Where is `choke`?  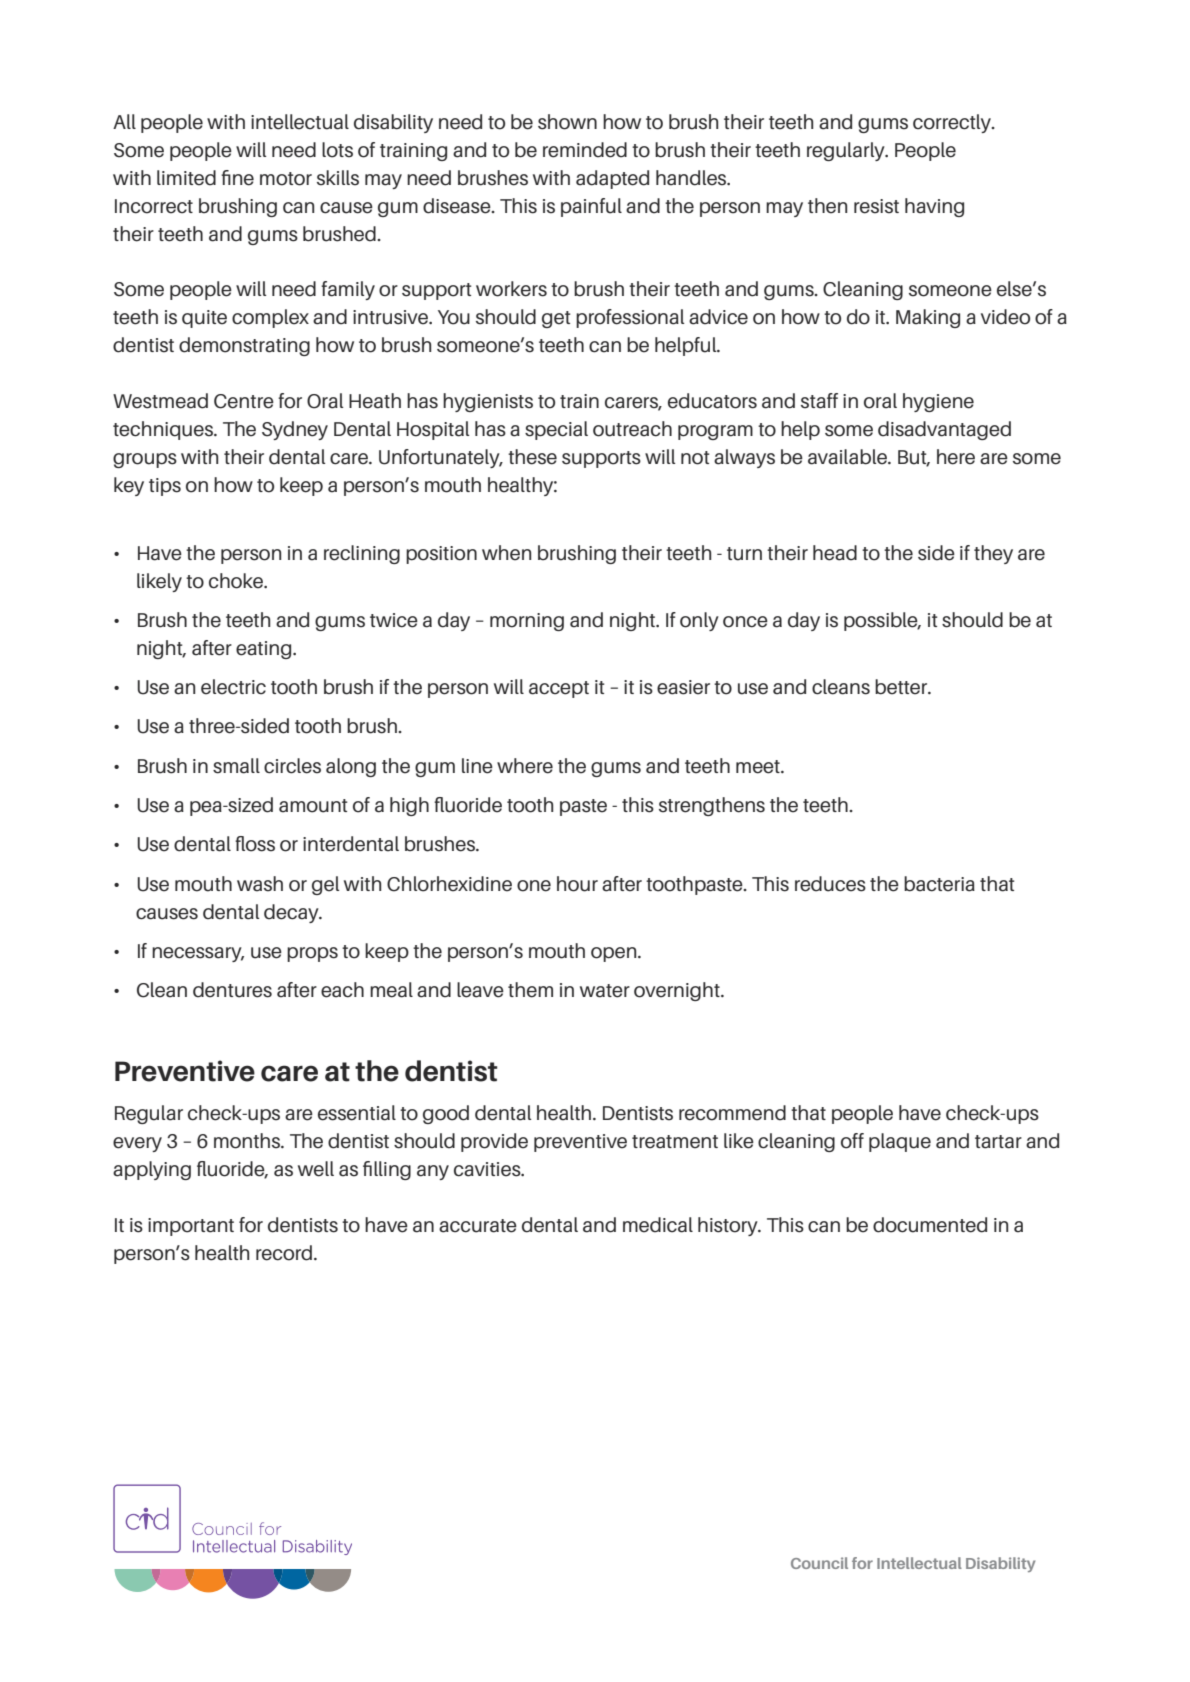
choke is located at coordinates (237, 581).
